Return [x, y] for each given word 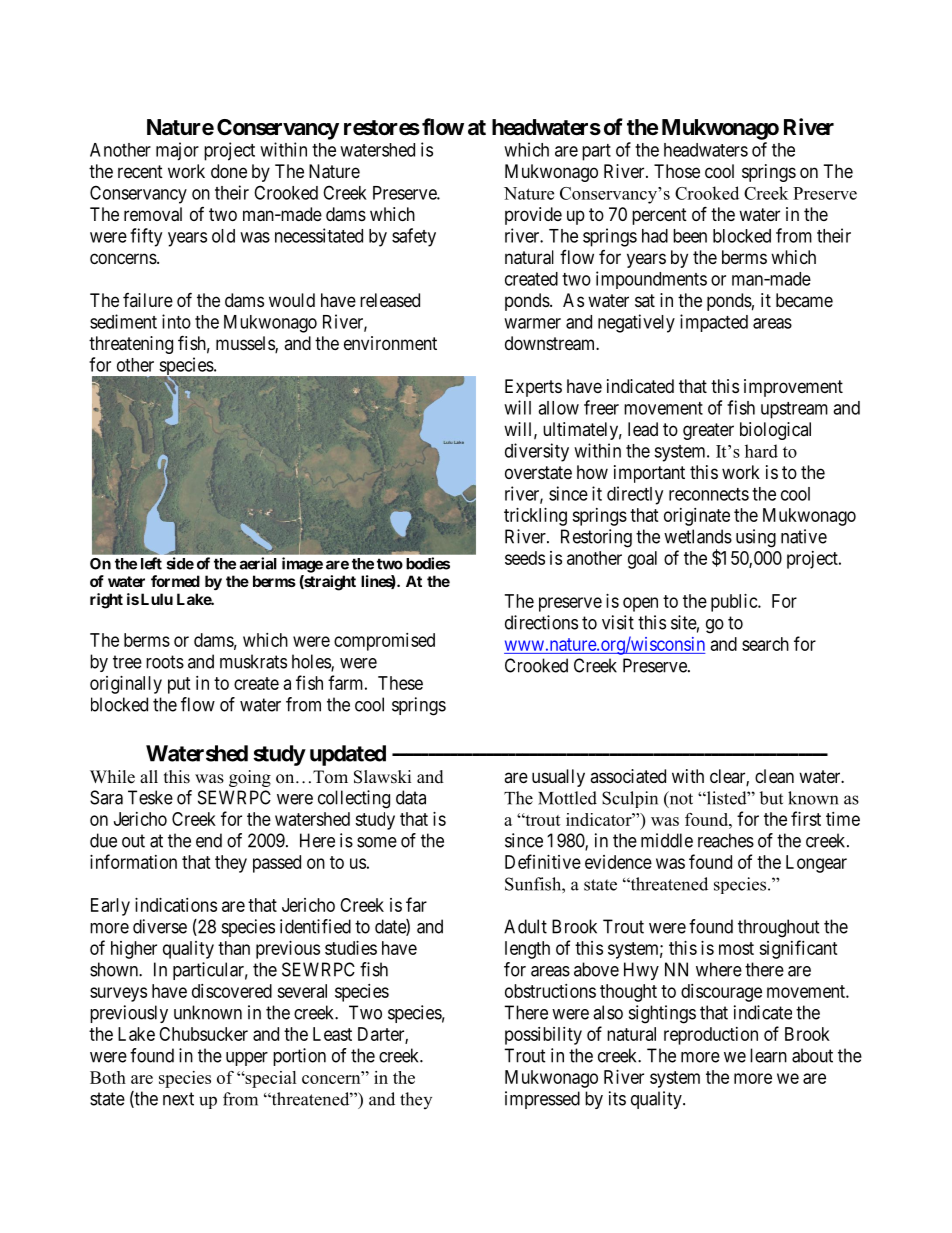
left [151, 563]
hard [761, 451]
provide [533, 216]
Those [677, 171]
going [250, 778]
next [178, 1099]
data [411, 797]
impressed [542, 1100]
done [229, 171]
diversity [537, 452]
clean [774, 776]
